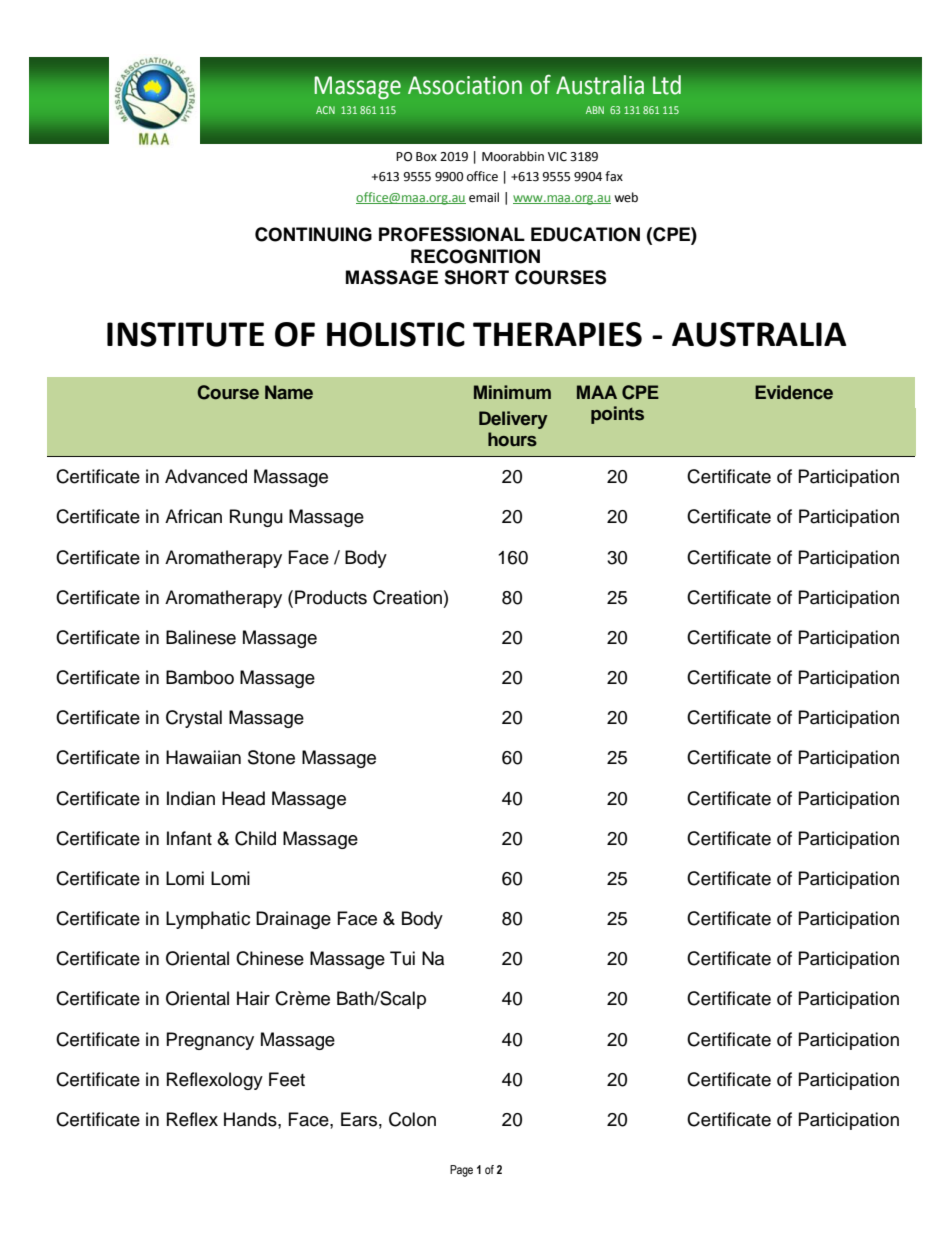 The width and height of the screenshot is (952, 1233). I want to click on hours, so click(512, 439).
